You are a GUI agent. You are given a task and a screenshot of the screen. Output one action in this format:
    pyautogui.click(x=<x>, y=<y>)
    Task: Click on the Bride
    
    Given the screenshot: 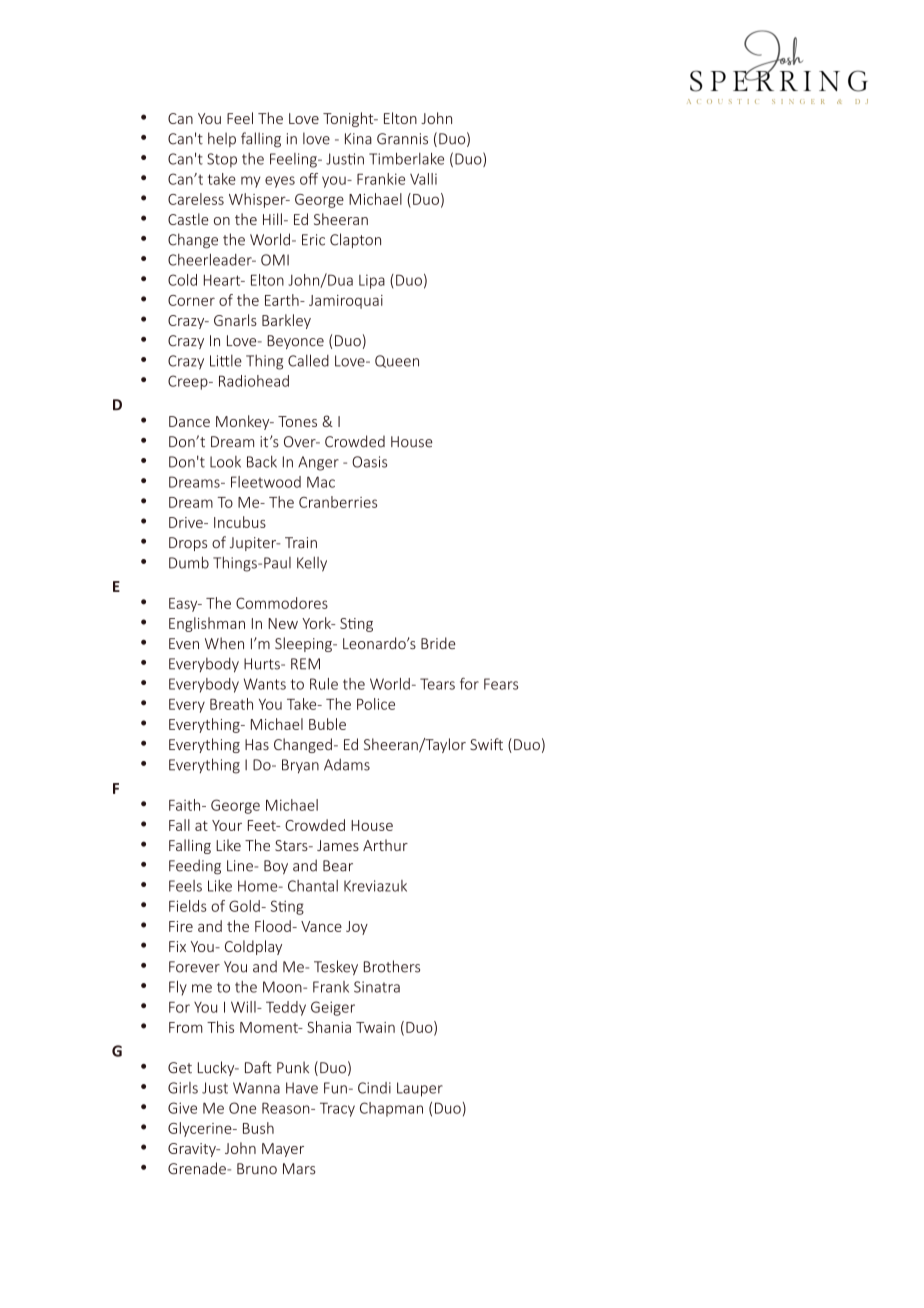 What is the action you would take?
    pyautogui.click(x=438, y=643)
